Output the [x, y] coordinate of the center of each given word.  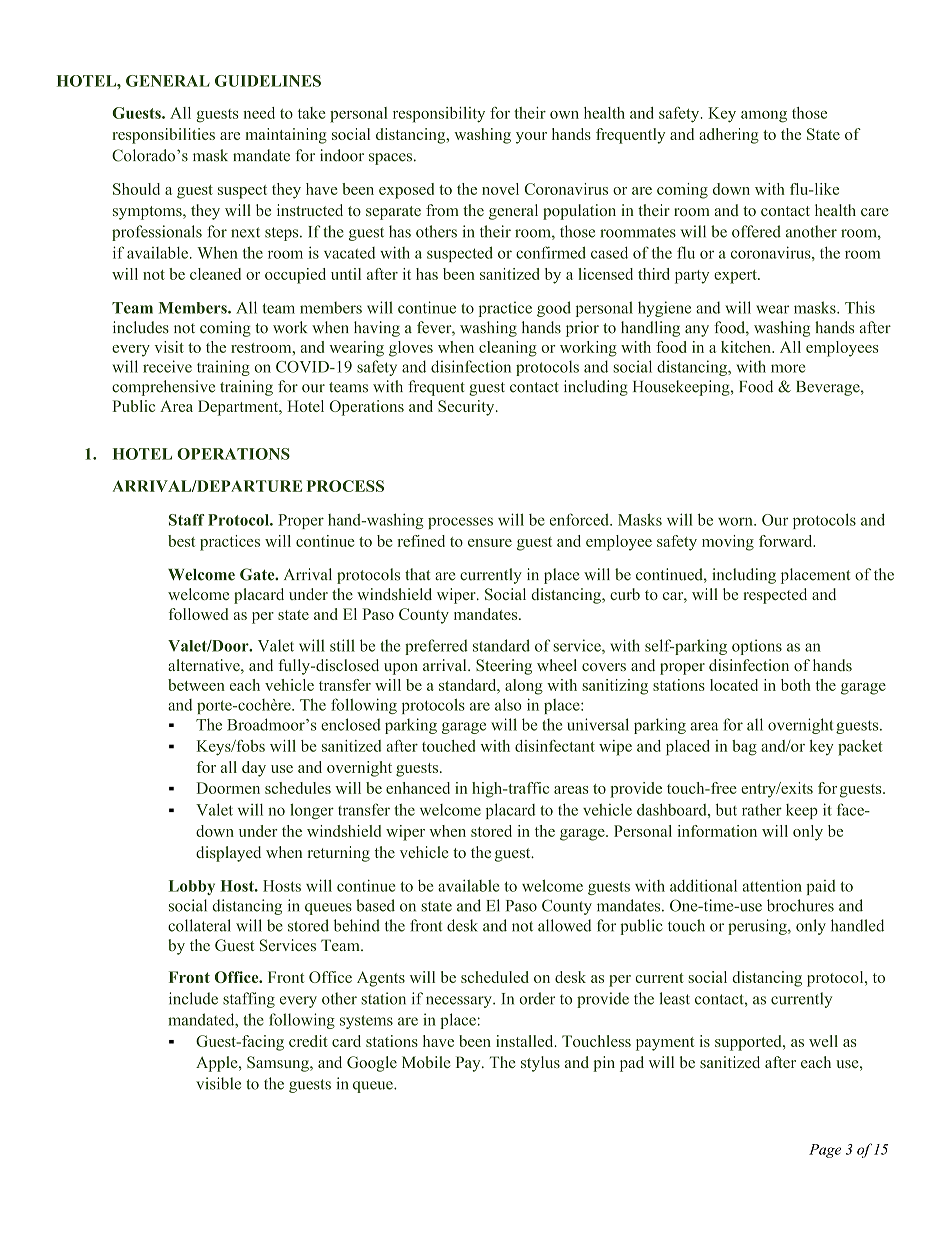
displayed [228, 854]
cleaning [508, 349]
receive [167, 366]
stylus [540, 1064]
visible [218, 1083]
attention [772, 885]
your [531, 138]
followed [199, 614]
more [788, 368]
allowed [564, 925]
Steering [504, 667]
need [259, 113]
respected [775, 596]
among [764, 117]
